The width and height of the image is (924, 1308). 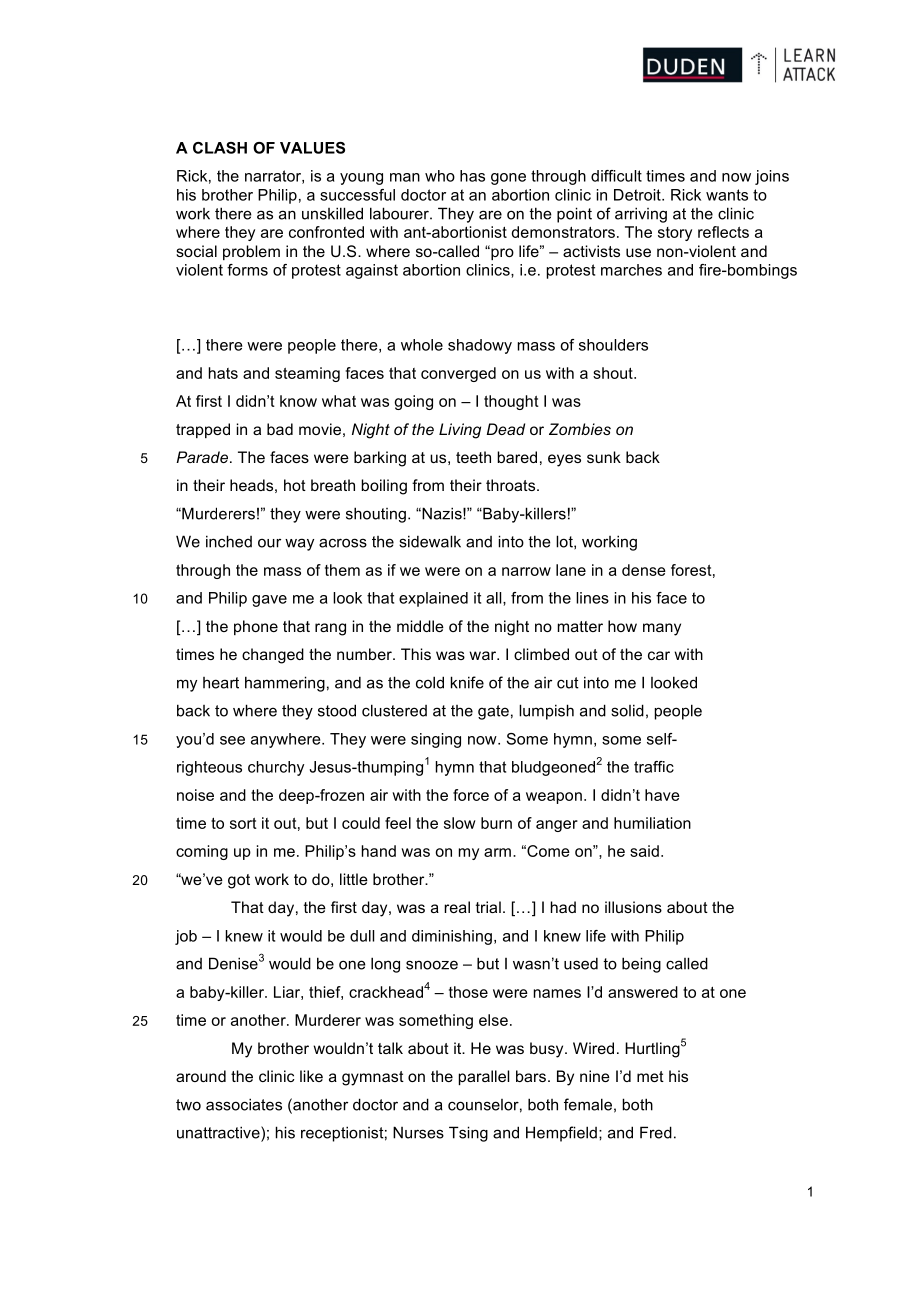 What do you see at coordinates (604, 457) in the image?
I see `sunk` at bounding box center [604, 457].
